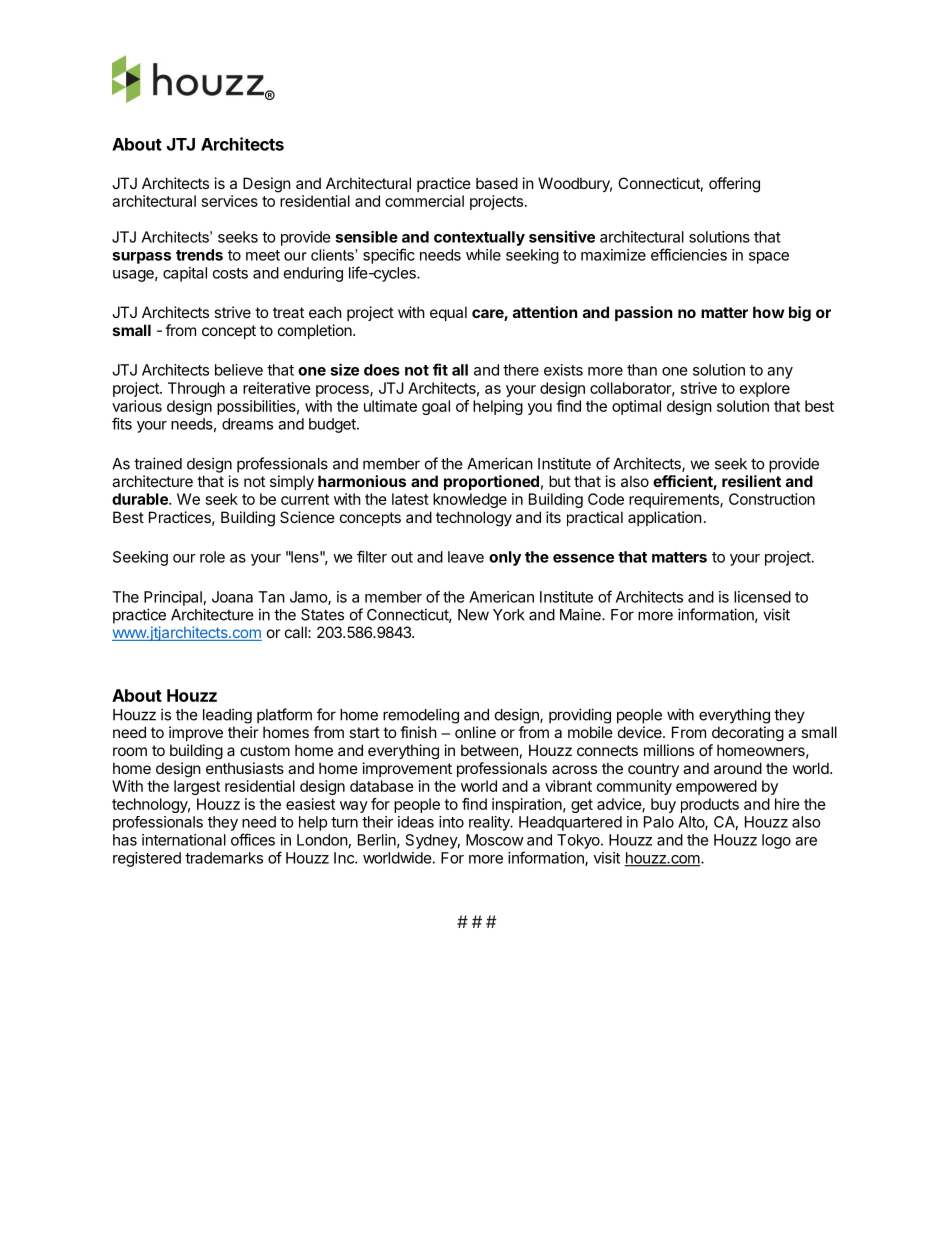  Describe the element at coordinates (495, 840) in the document. I see `Moscow` at that location.
